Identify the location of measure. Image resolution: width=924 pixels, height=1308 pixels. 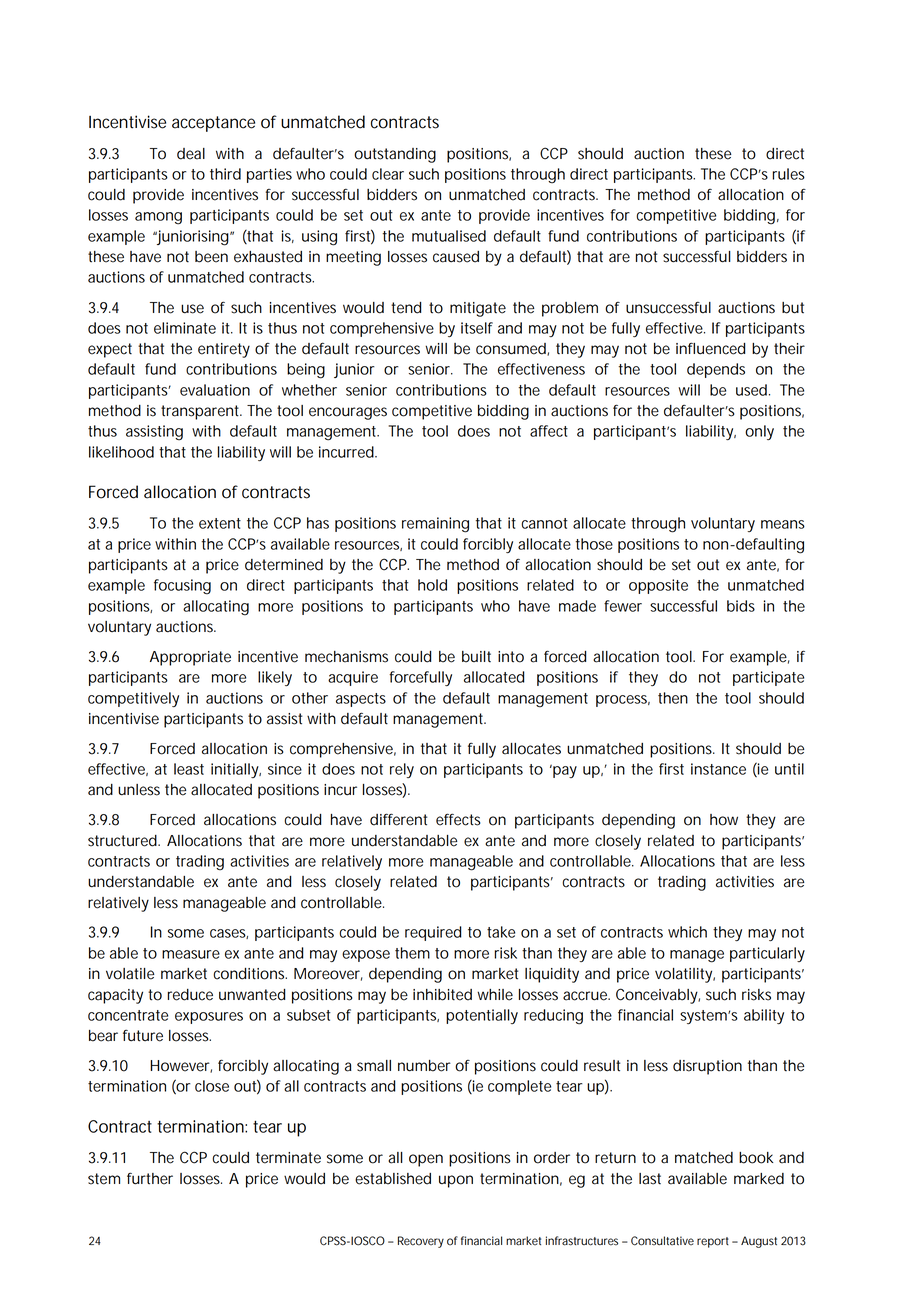
(191, 954).
